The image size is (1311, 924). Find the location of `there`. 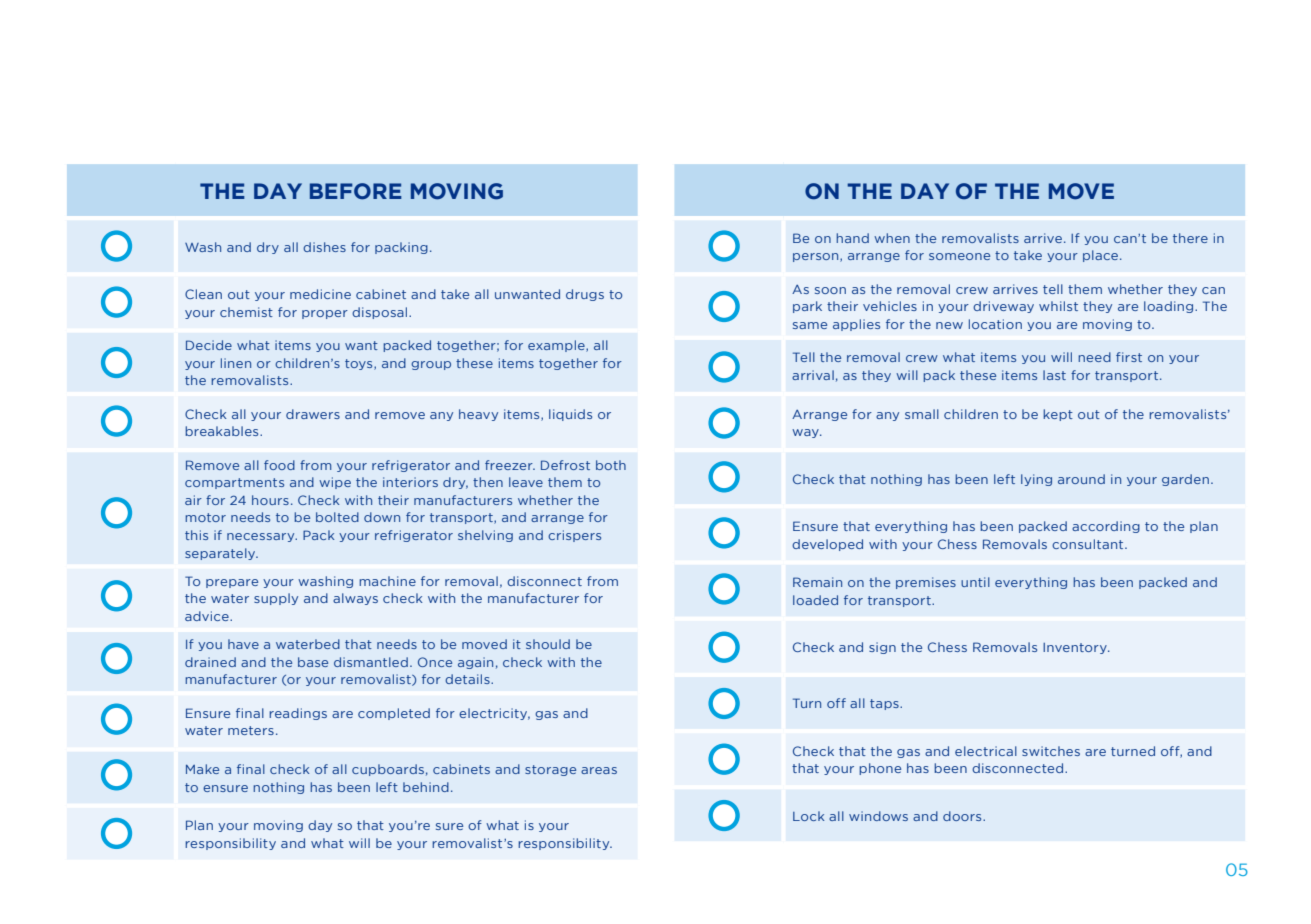

there is located at coordinates (1190, 238).
